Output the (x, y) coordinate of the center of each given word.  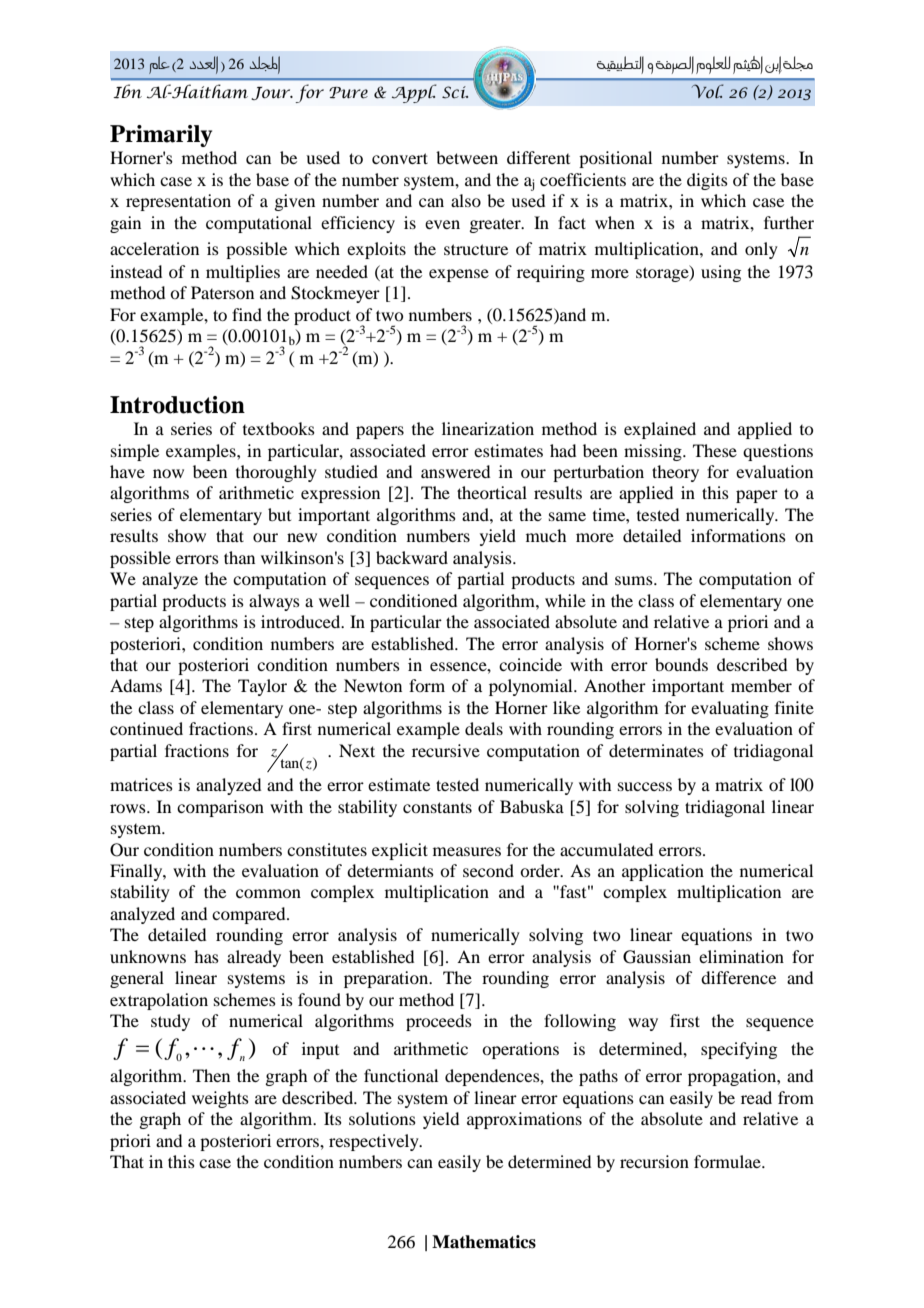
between (467, 157)
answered (455, 471)
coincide (530, 664)
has (206, 956)
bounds (681, 664)
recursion (654, 1161)
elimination (741, 956)
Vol (708, 91)
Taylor (262, 687)
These (715, 450)
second (488, 870)
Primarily (161, 136)
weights (220, 1099)
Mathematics (484, 1242)
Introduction (177, 405)
